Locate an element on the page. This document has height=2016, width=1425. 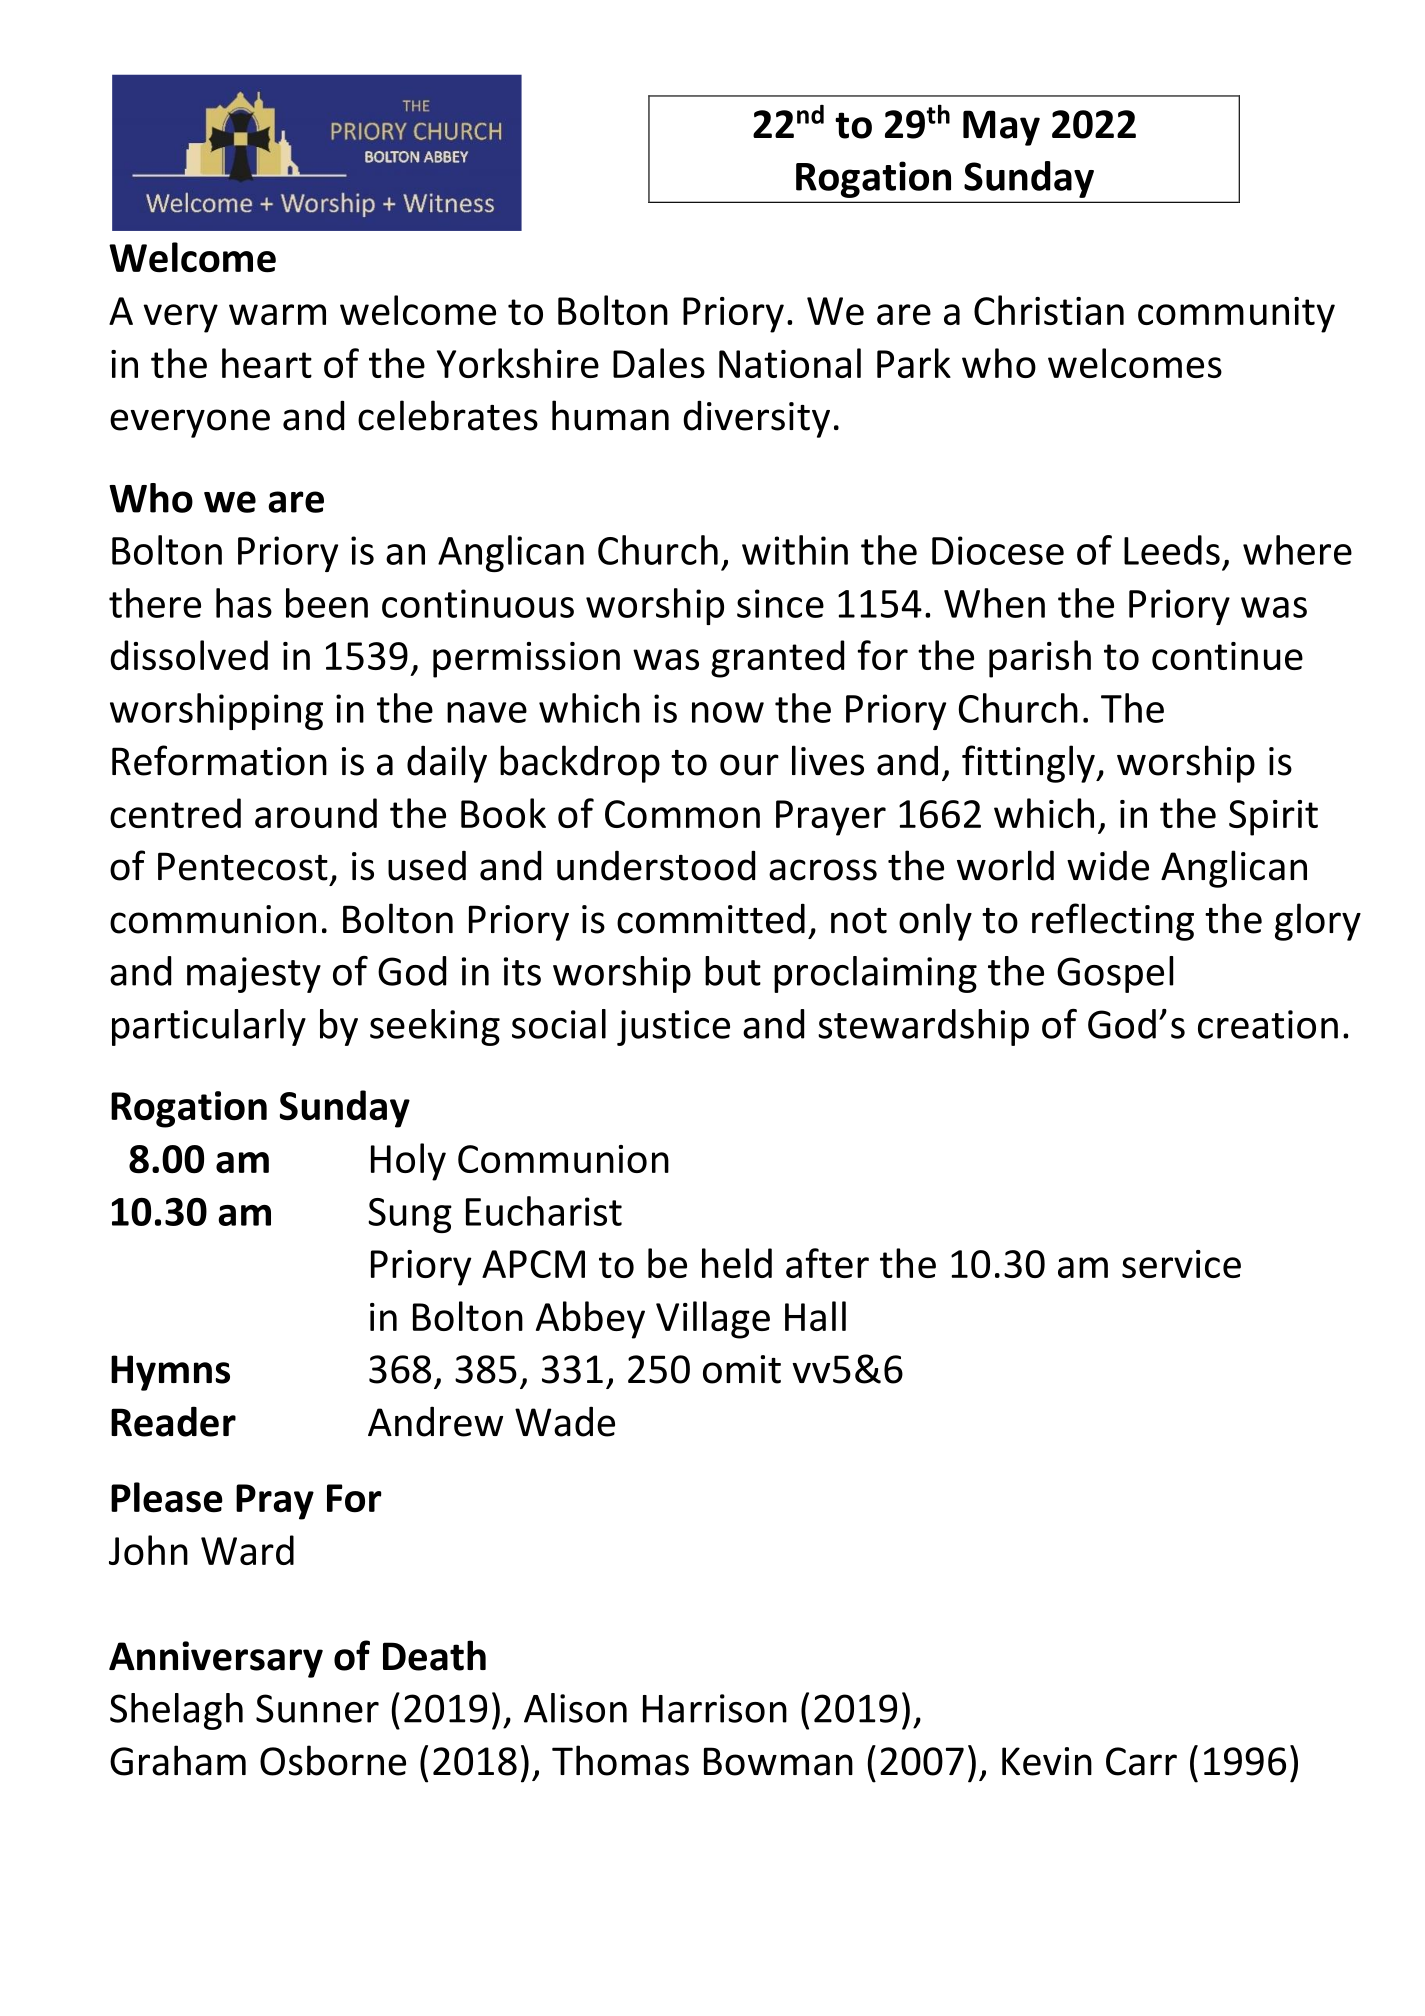
continue is located at coordinates (1227, 656).
